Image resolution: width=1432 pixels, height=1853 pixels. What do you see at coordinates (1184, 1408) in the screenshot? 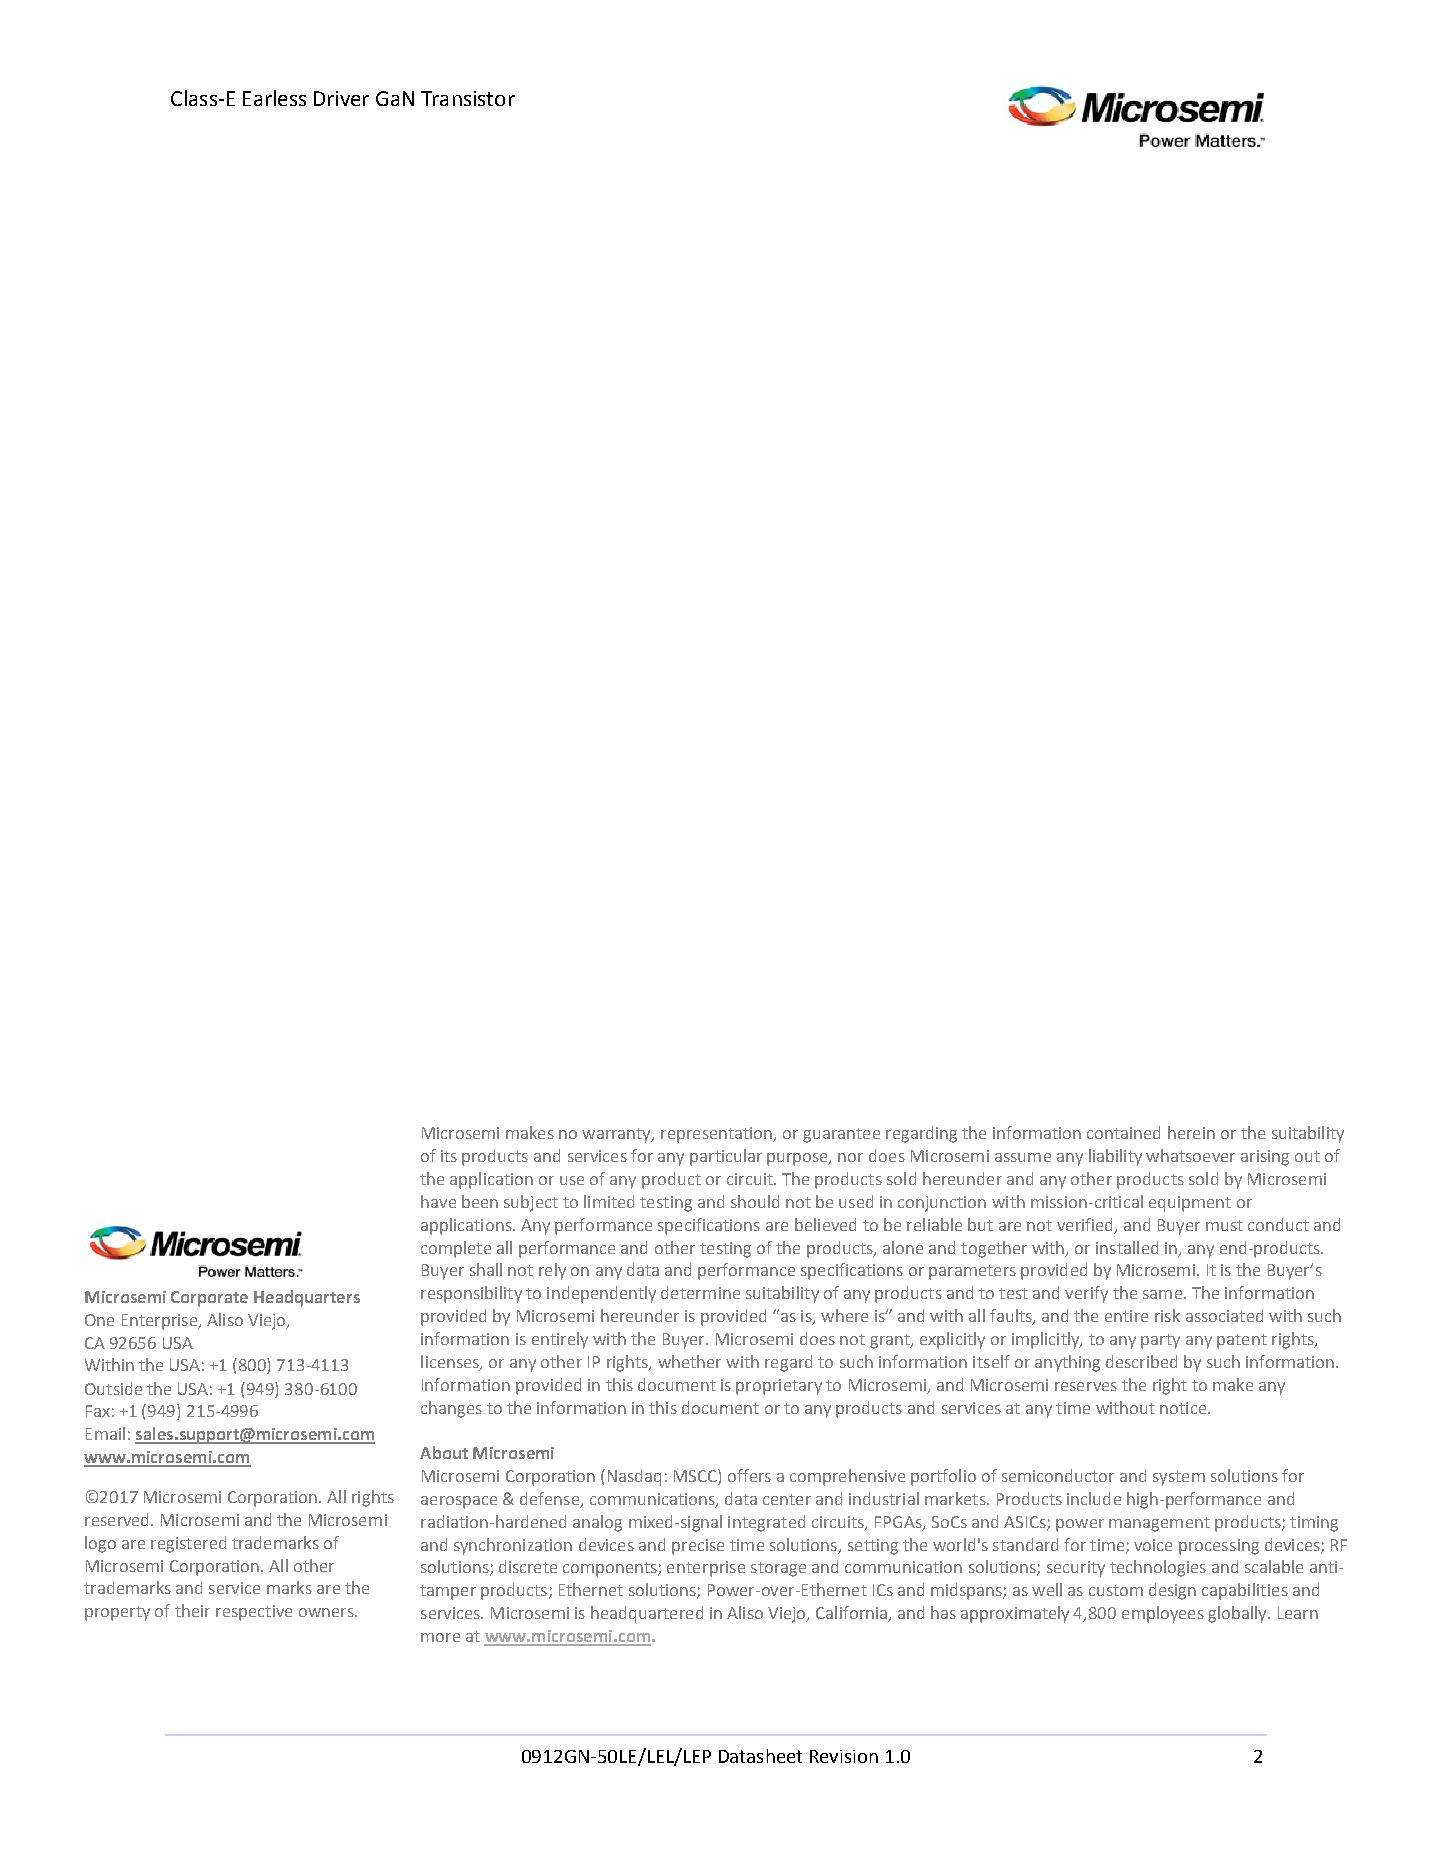
I see `notice` at bounding box center [1184, 1408].
